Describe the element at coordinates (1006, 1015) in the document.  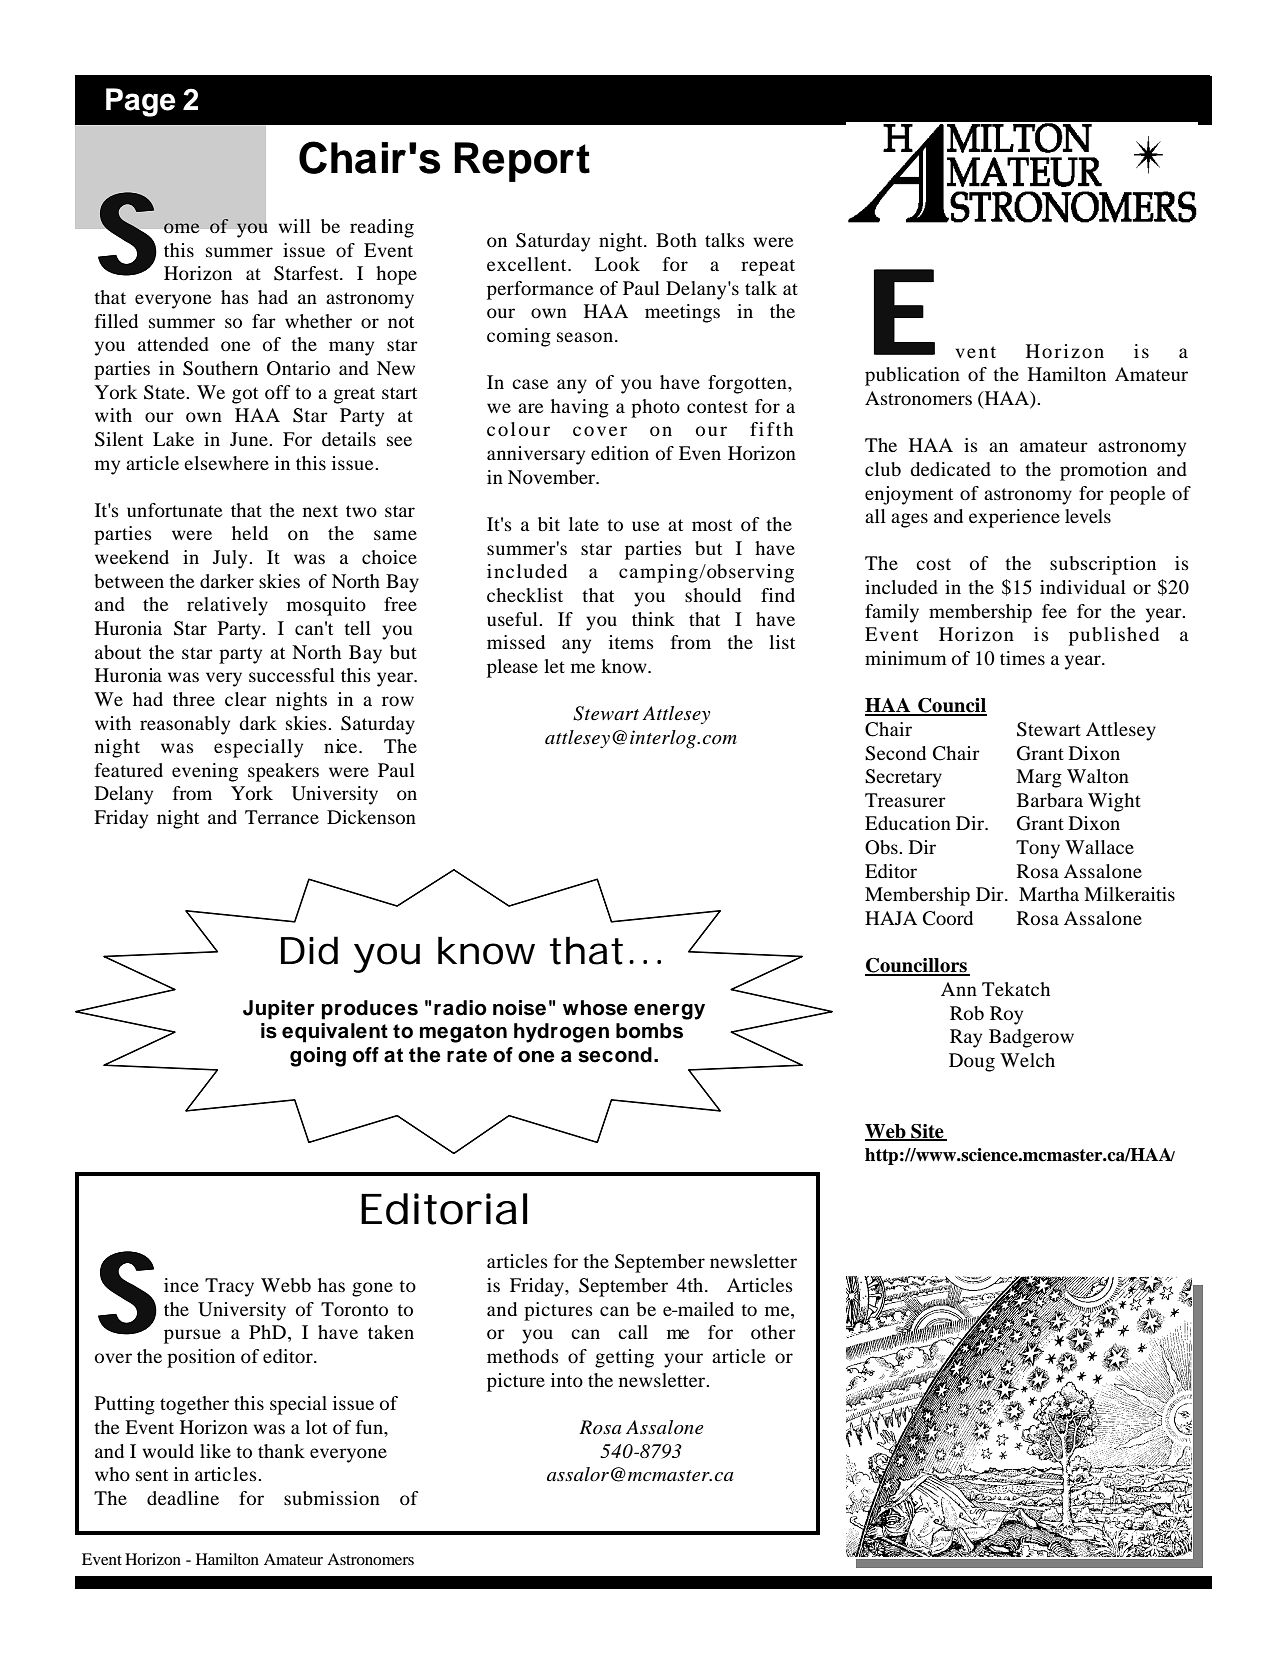
I see `Roy` at that location.
